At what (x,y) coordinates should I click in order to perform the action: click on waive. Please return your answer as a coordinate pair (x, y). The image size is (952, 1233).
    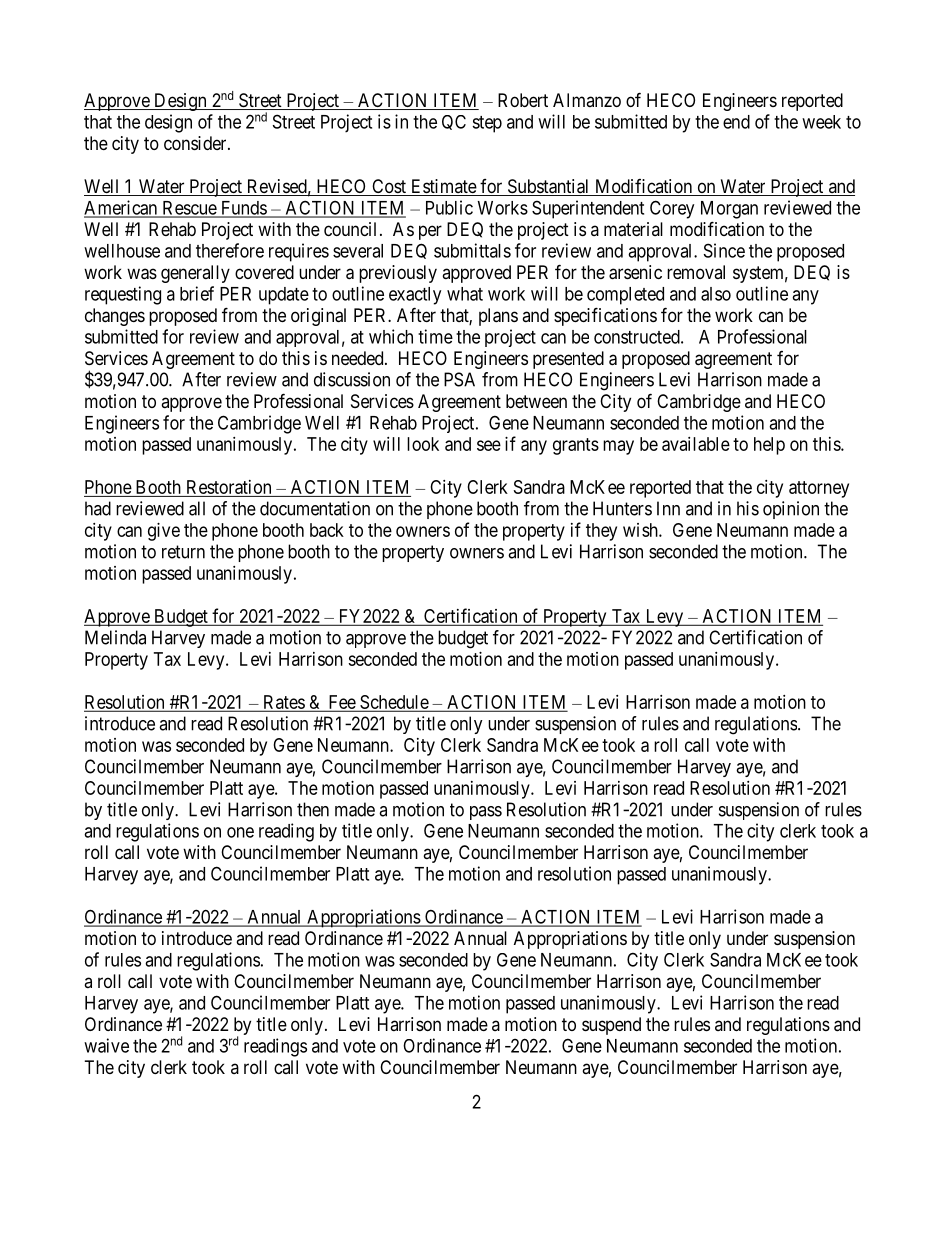
    Looking at the image, I should click on (106, 1045).
